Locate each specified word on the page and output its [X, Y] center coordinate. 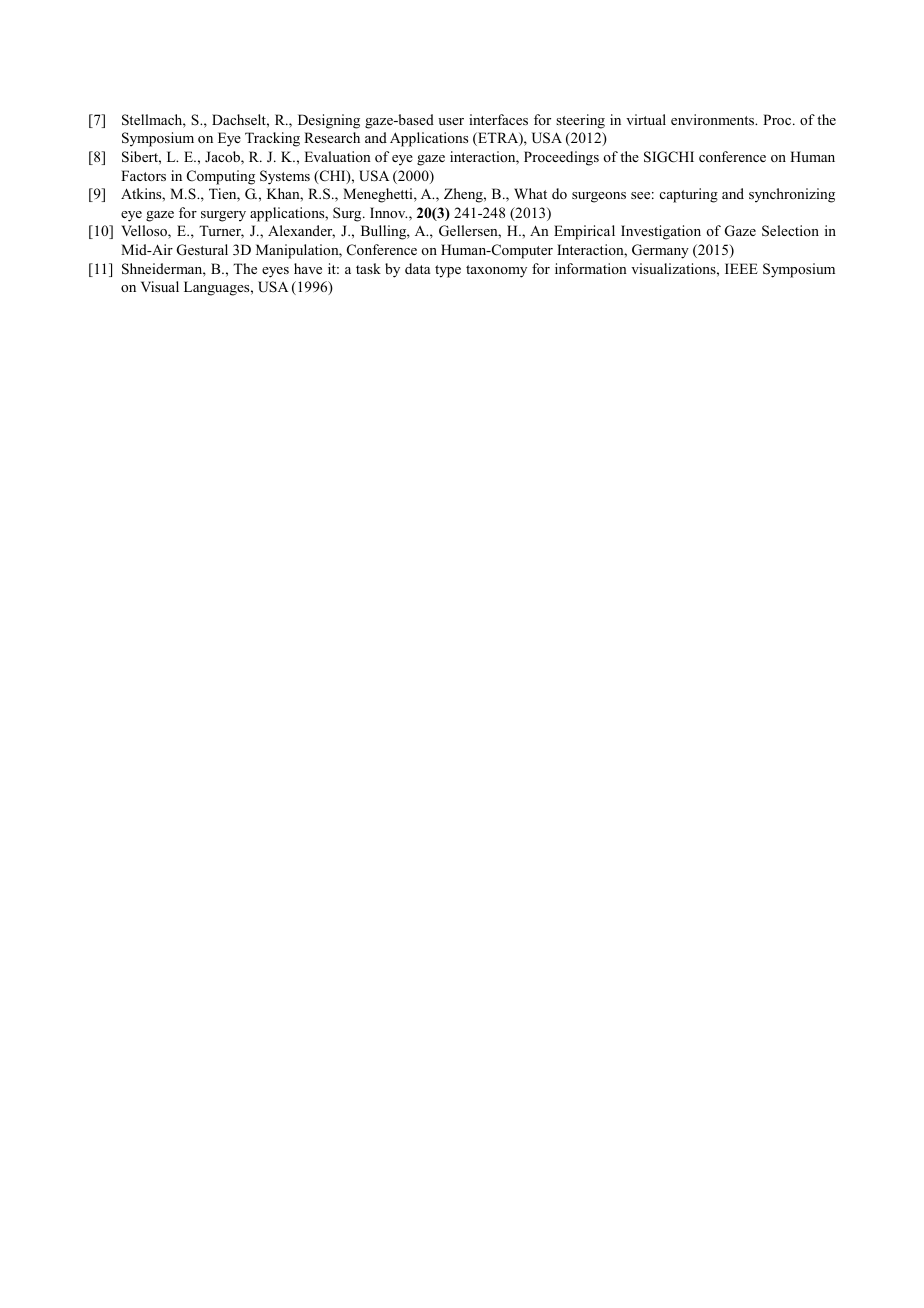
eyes [275, 272]
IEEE [741, 268]
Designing [329, 121]
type [448, 271]
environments [714, 119]
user [451, 121]
